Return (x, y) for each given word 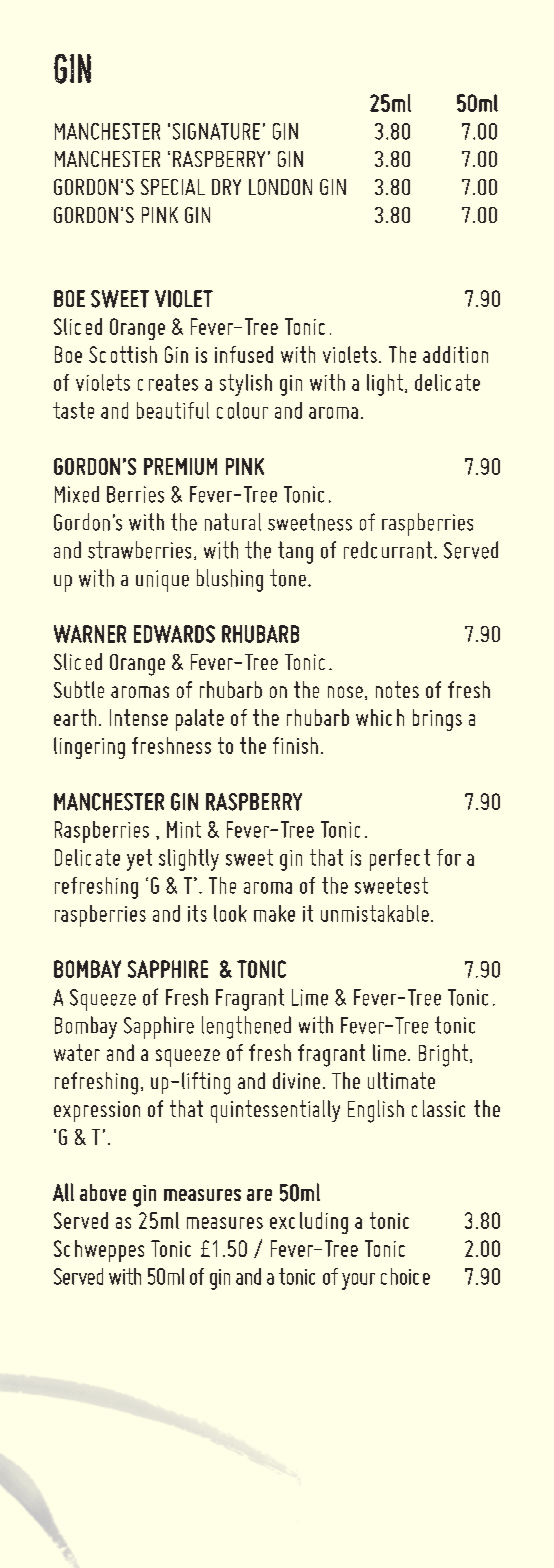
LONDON (280, 187)
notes (397, 689)
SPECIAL (173, 187)
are (259, 1195)
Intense (139, 717)
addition (455, 354)
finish (295, 745)
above (103, 1192)
